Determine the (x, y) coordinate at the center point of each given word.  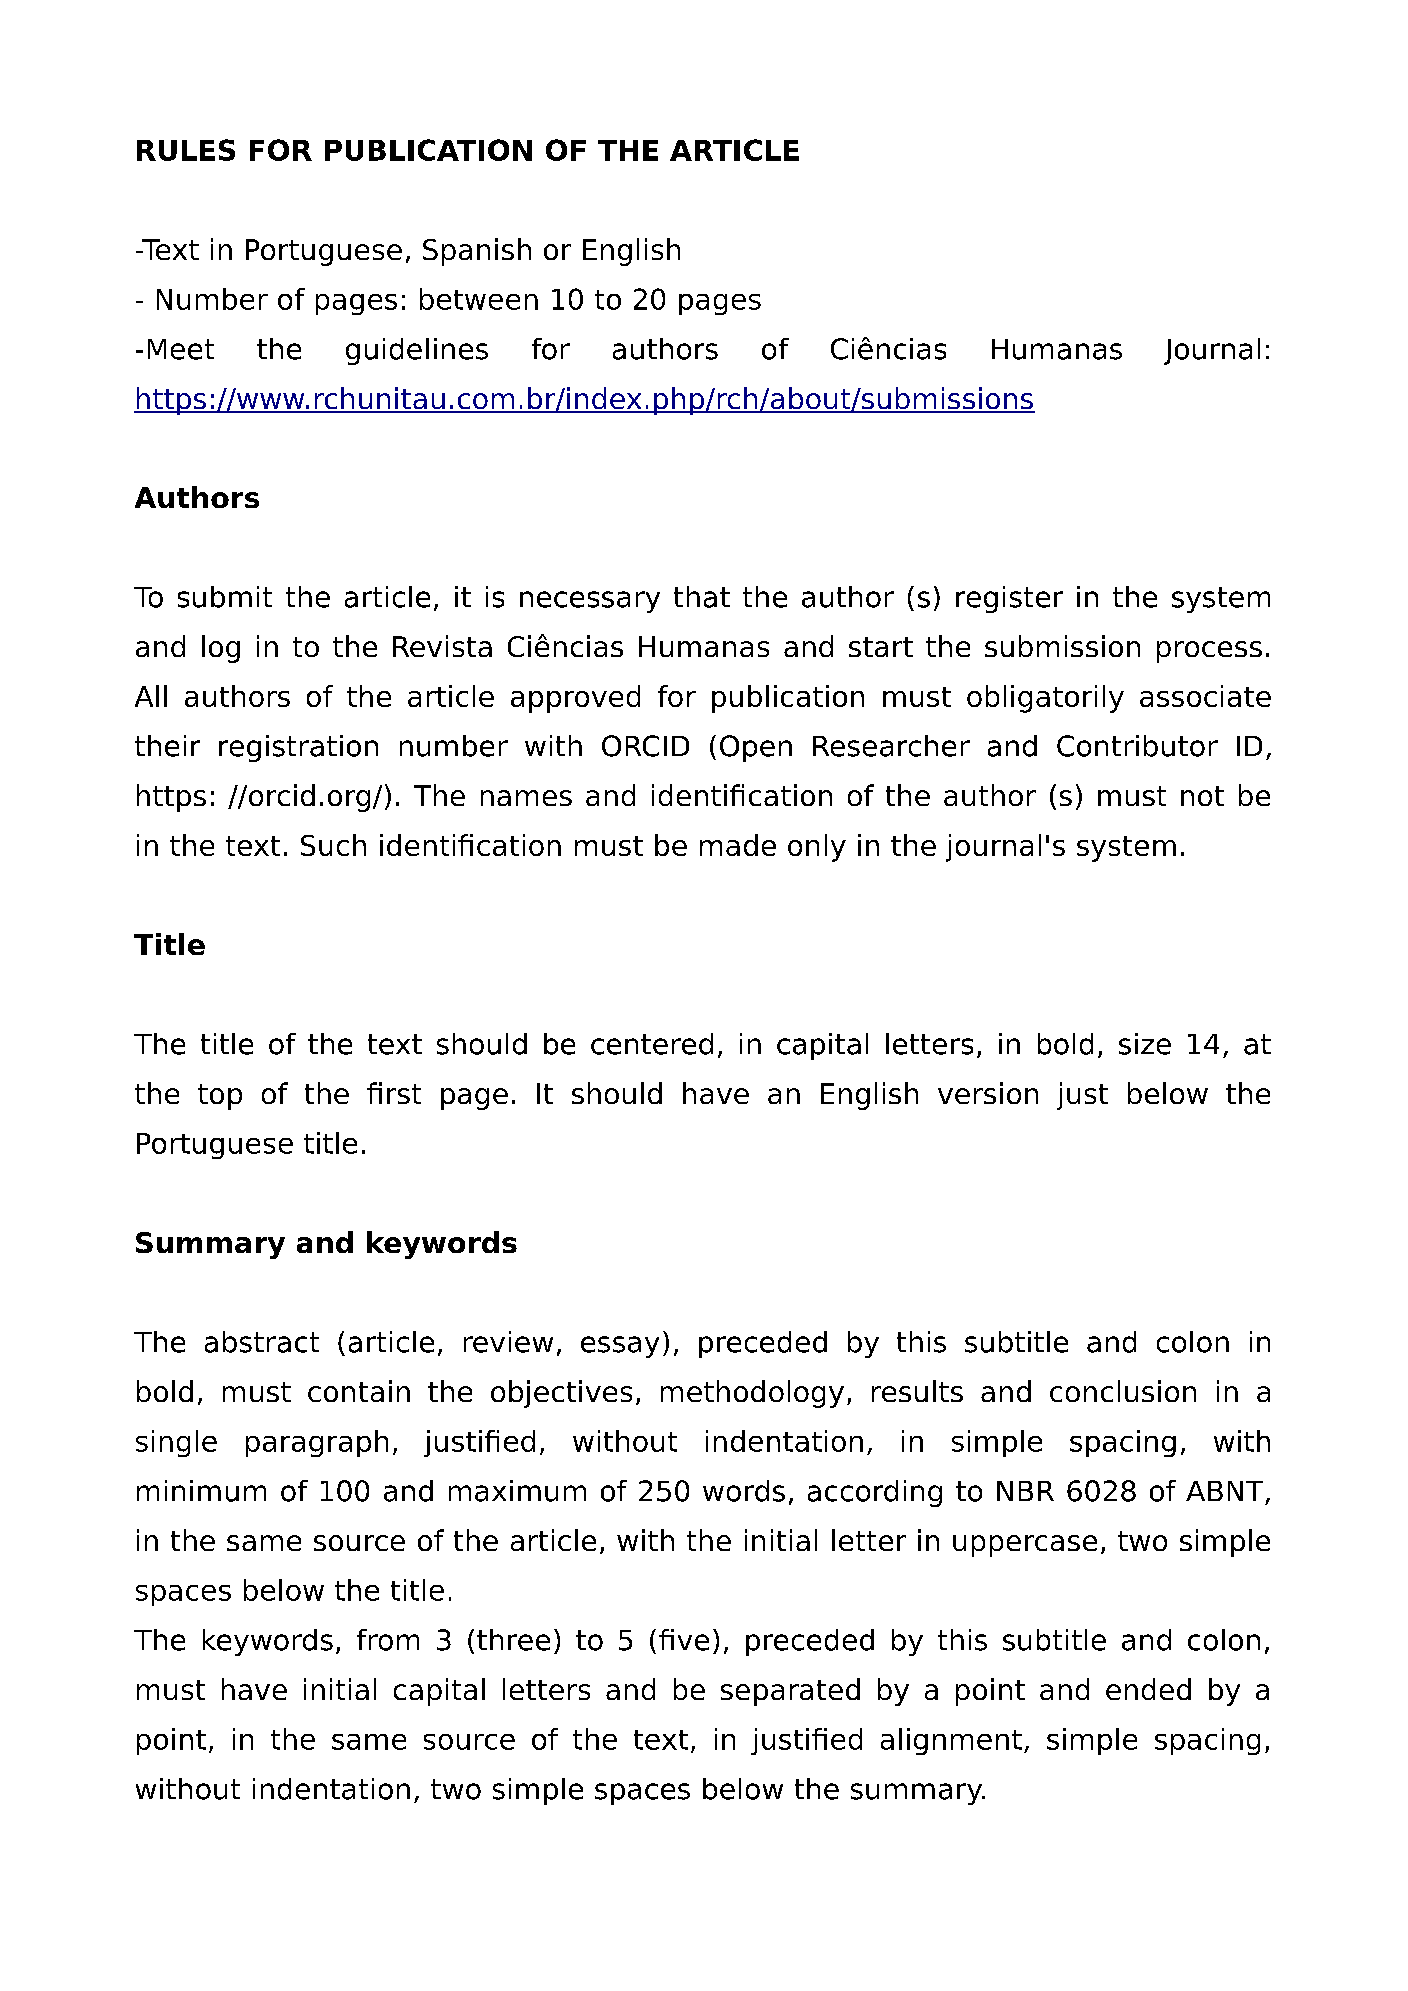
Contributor (1137, 746)
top (220, 1097)
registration (298, 748)
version (988, 1093)
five (684, 1640)
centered (652, 1044)
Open (756, 748)
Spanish (477, 252)
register (1009, 599)
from (388, 1640)
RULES (186, 150)
